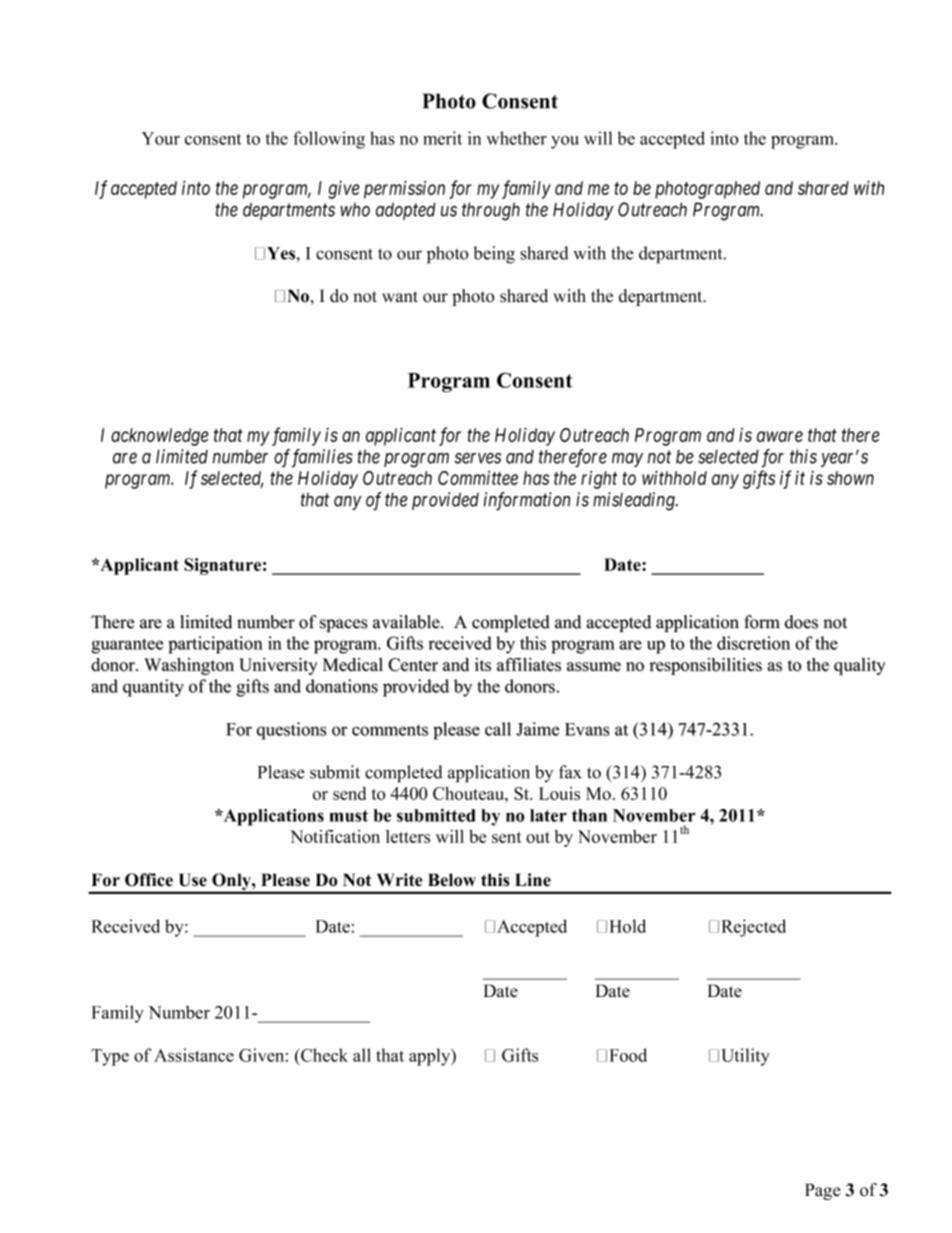 Image resolution: width=952 pixels, height=1233 pixels. Describe the element at coordinates (478, 458) in the screenshot. I see `serves` at that location.
